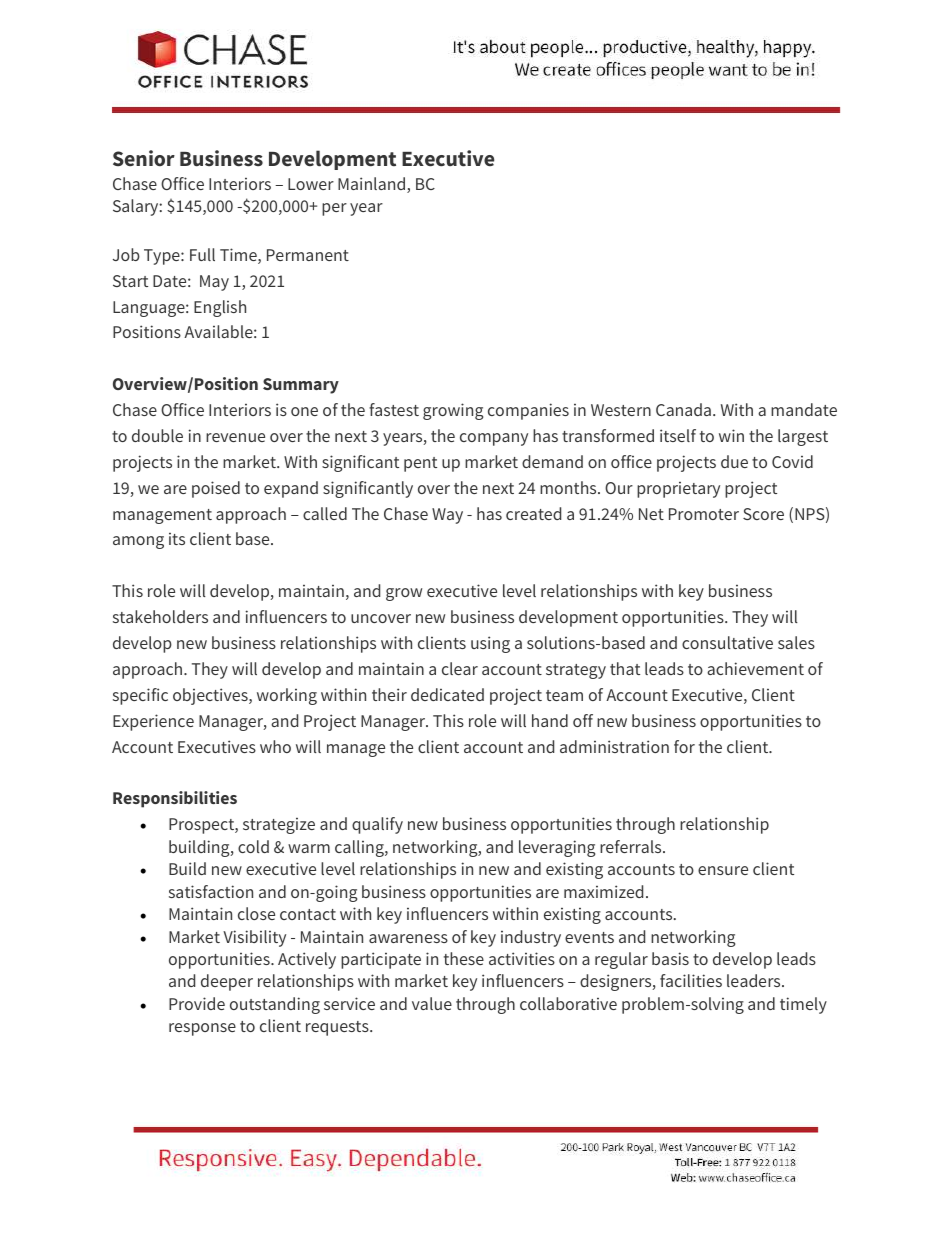  What do you see at coordinates (197, 1003) in the screenshot?
I see `Provide` at bounding box center [197, 1003].
